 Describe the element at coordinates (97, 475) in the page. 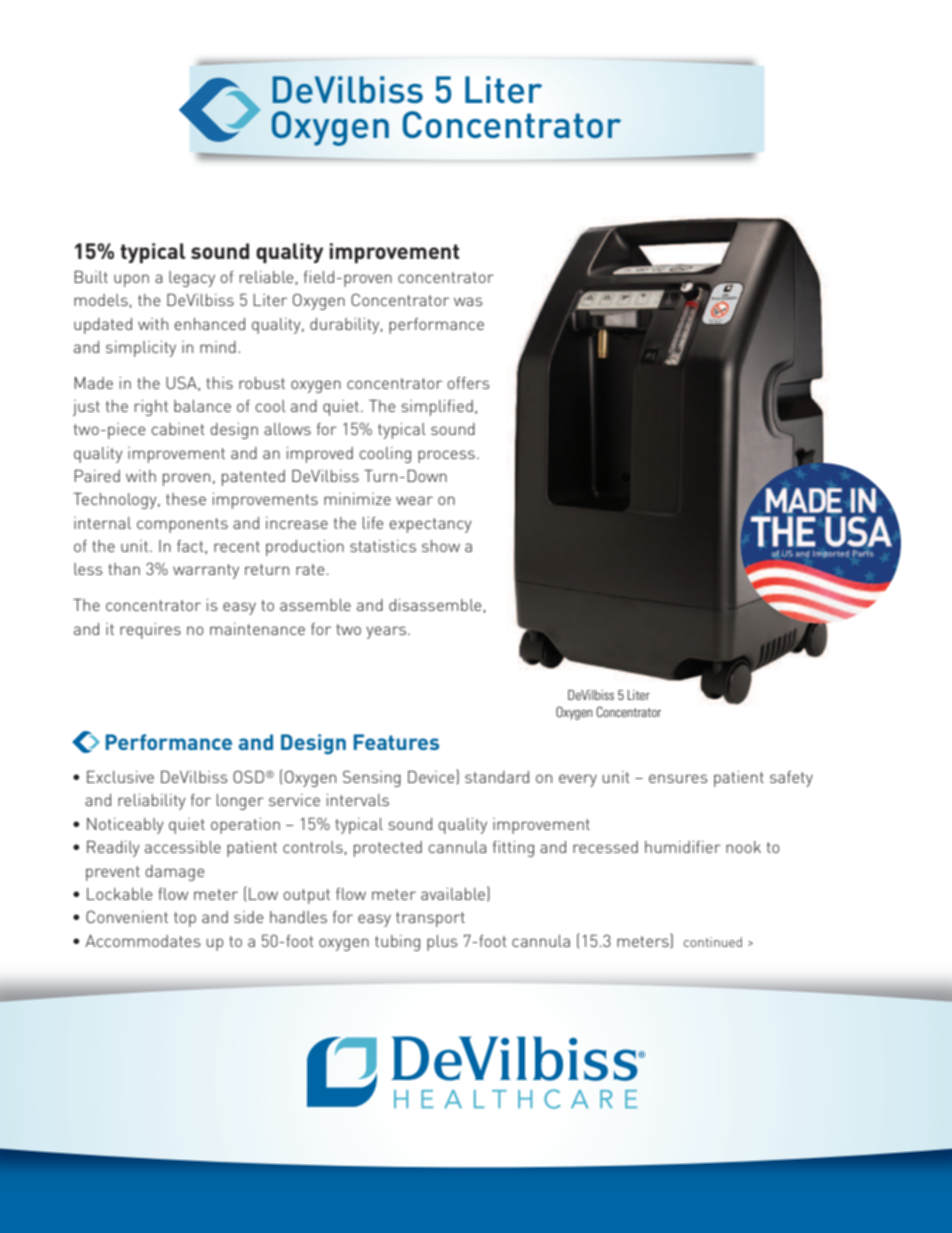

I see `Paired` at that location.
